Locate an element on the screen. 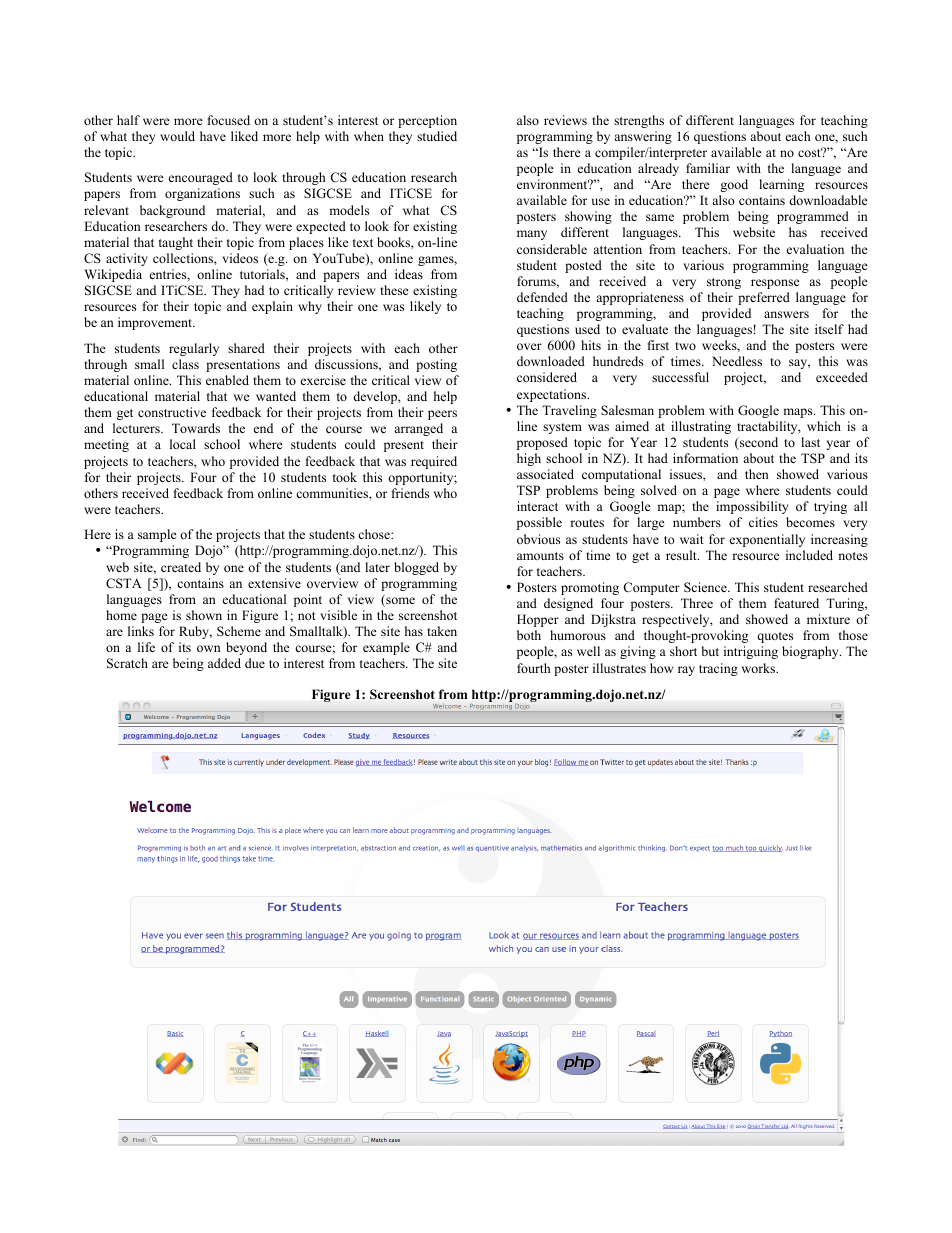 The width and height of the screenshot is (952, 1233). both is located at coordinates (529, 635).
